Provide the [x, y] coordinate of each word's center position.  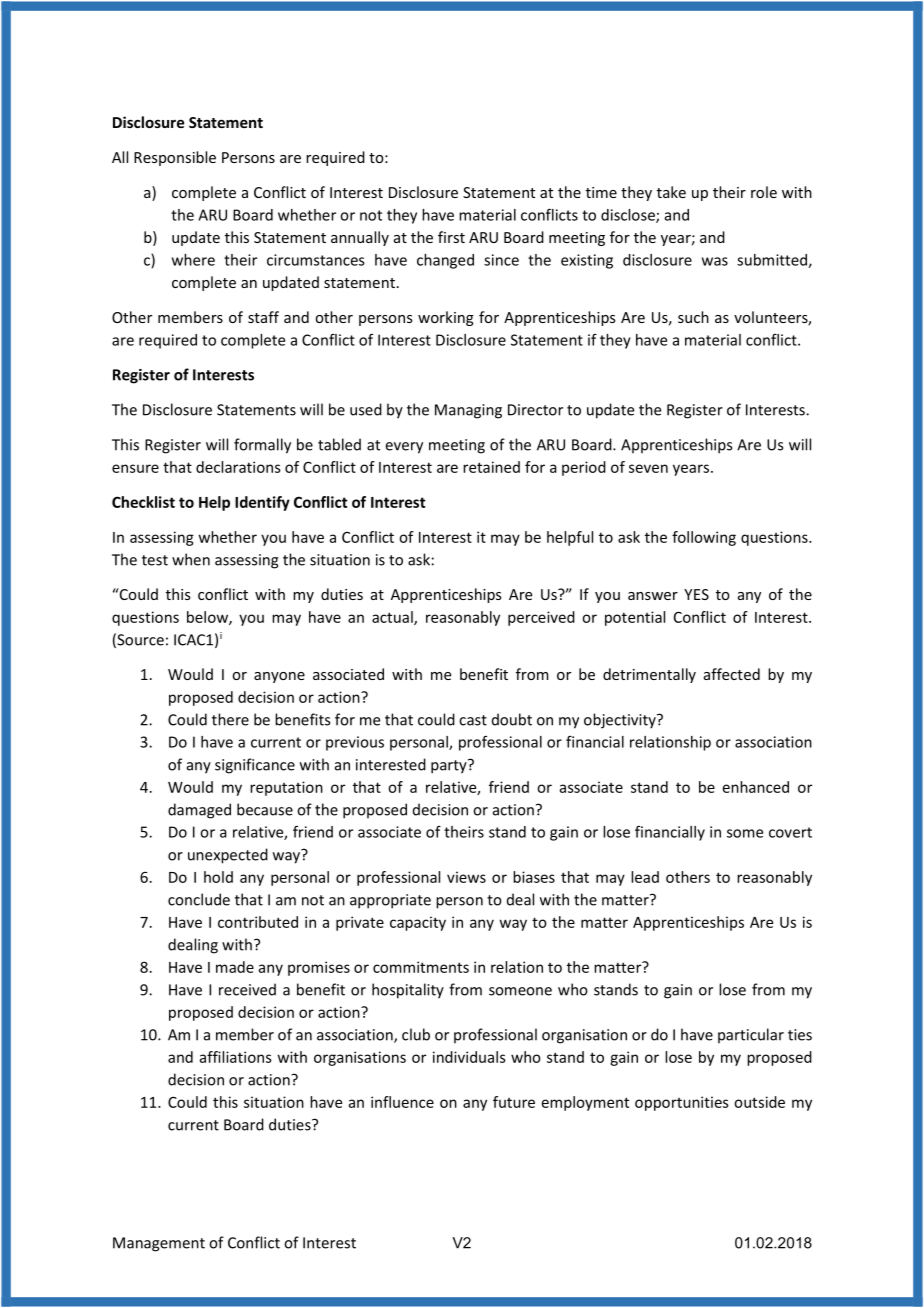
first [451, 237]
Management [159, 1244]
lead [645, 877]
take [671, 192]
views [466, 877]
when [191, 559]
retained [491, 467]
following [704, 538]
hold [218, 877]
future [514, 1102]
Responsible [175, 158]
